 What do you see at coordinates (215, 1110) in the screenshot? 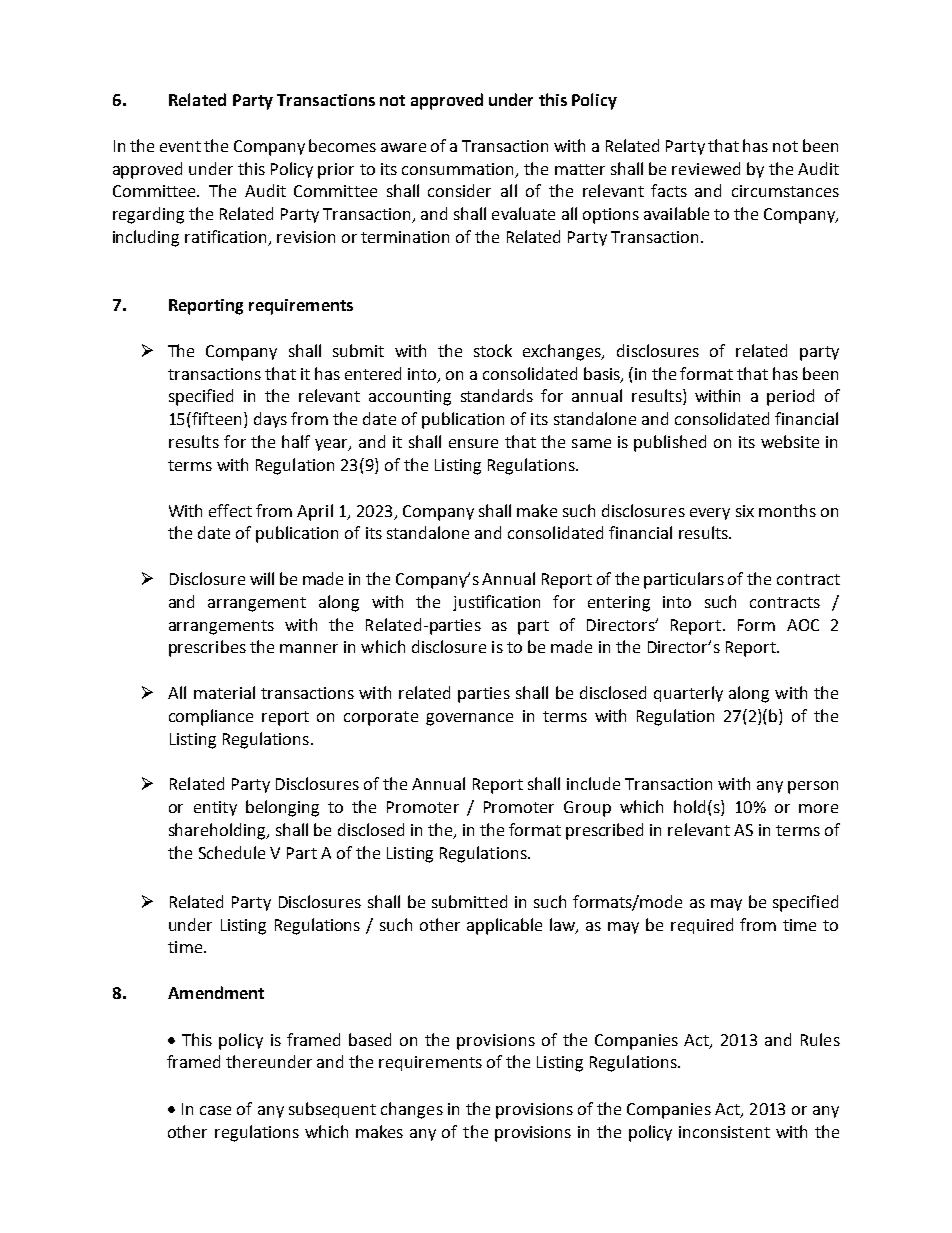
I see `case` at bounding box center [215, 1110].
